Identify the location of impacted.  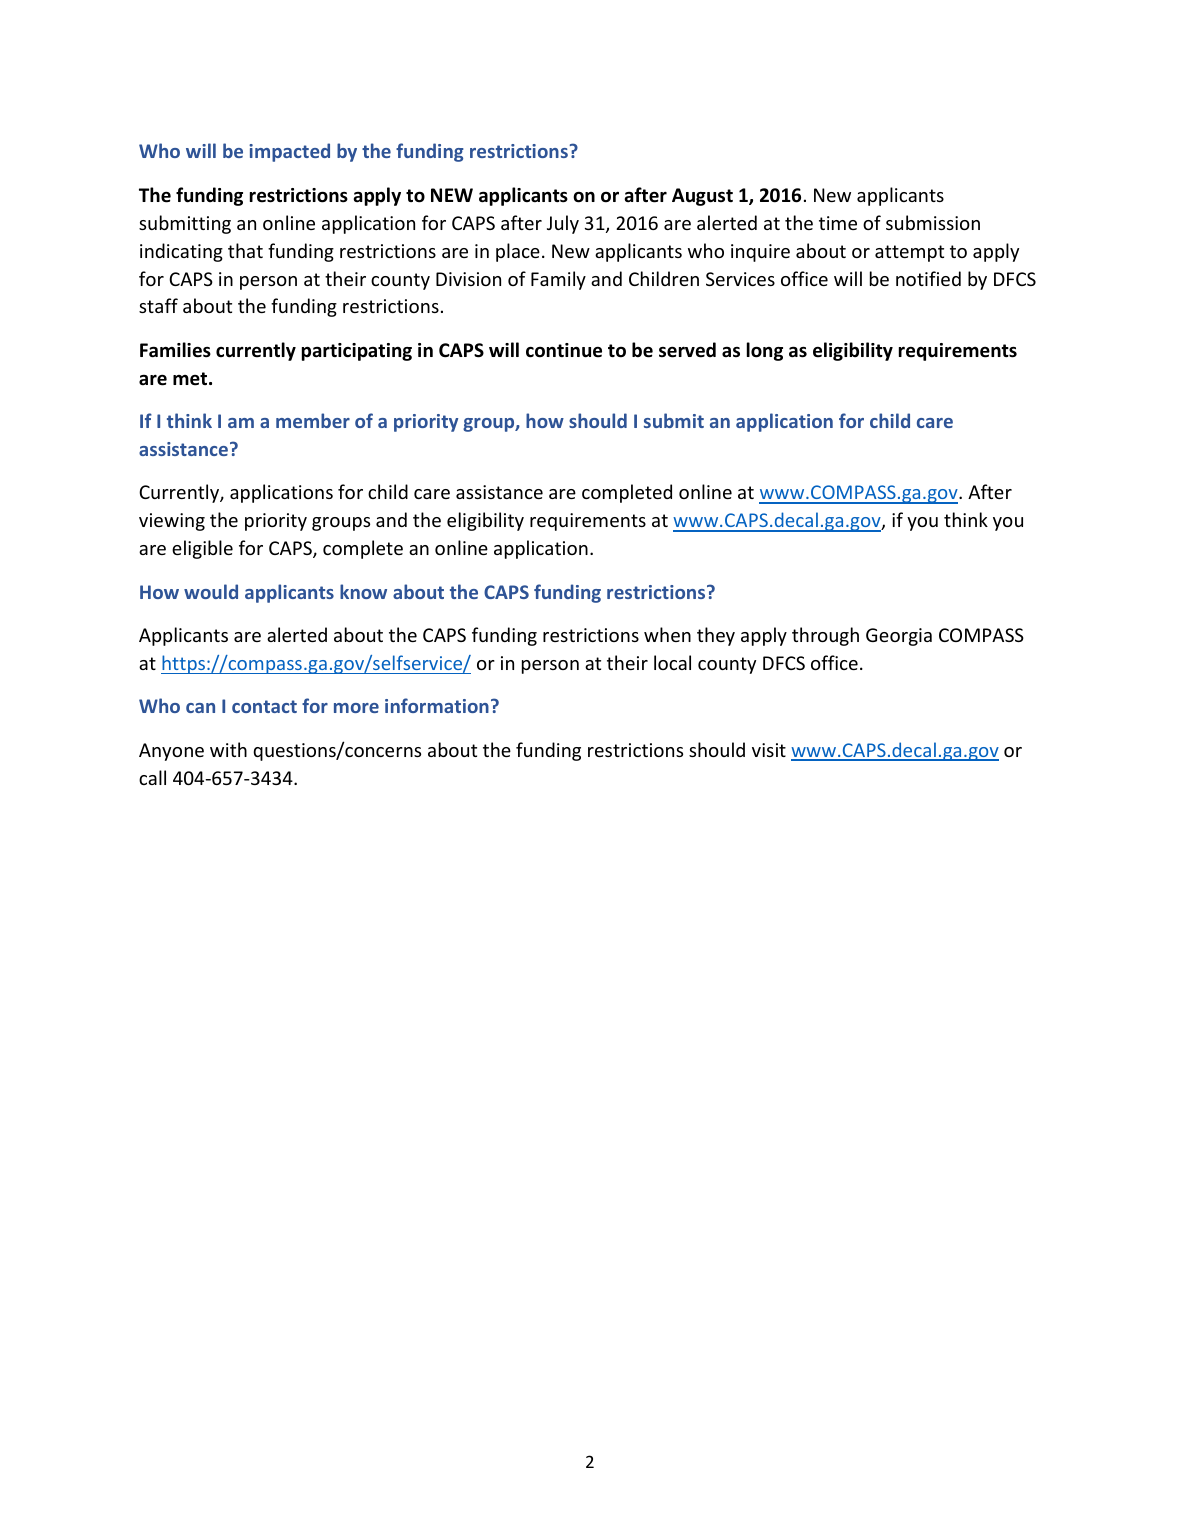
(289, 152).
